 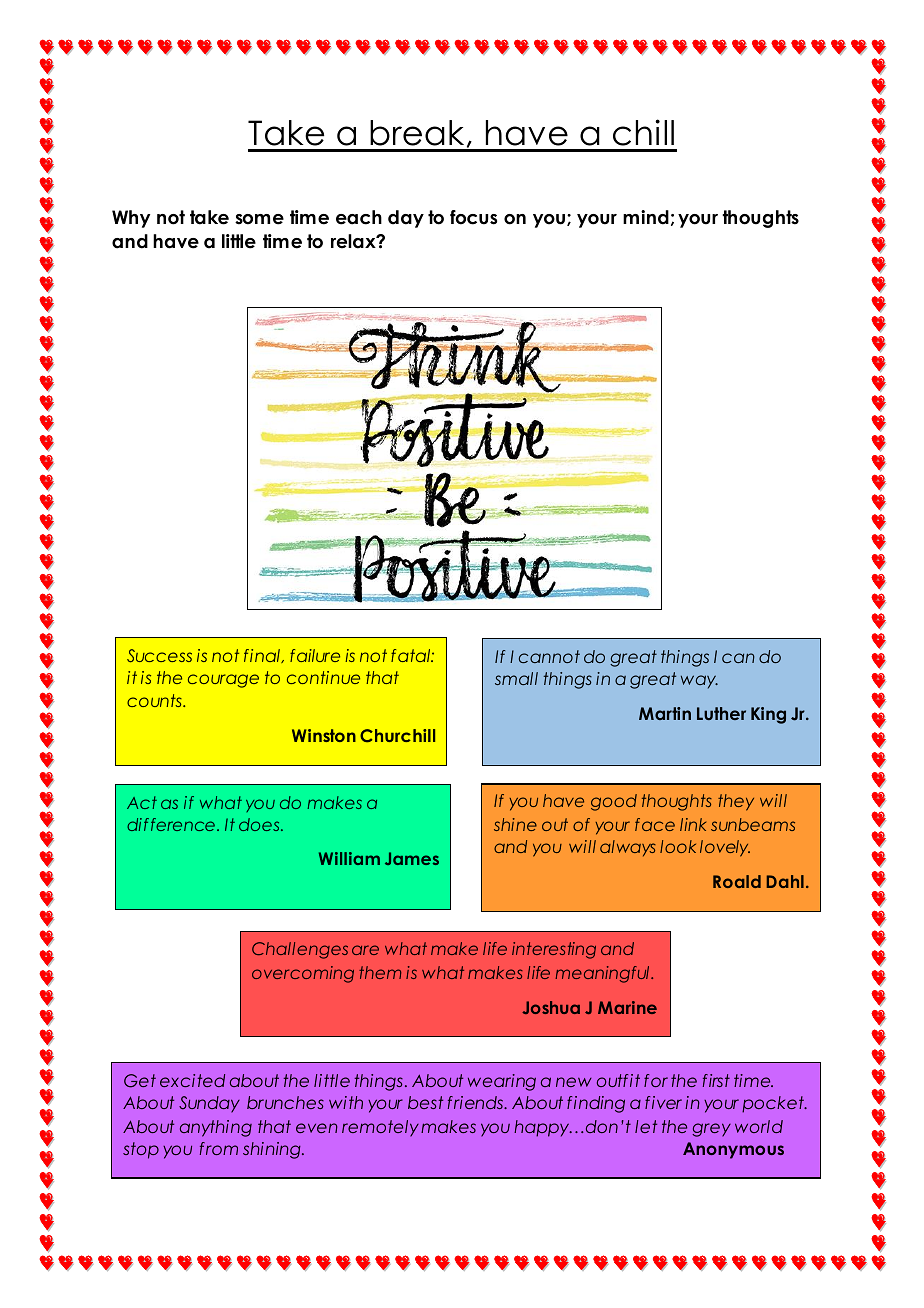 What do you see at coordinates (473, 217) in the screenshot?
I see `focus` at bounding box center [473, 217].
